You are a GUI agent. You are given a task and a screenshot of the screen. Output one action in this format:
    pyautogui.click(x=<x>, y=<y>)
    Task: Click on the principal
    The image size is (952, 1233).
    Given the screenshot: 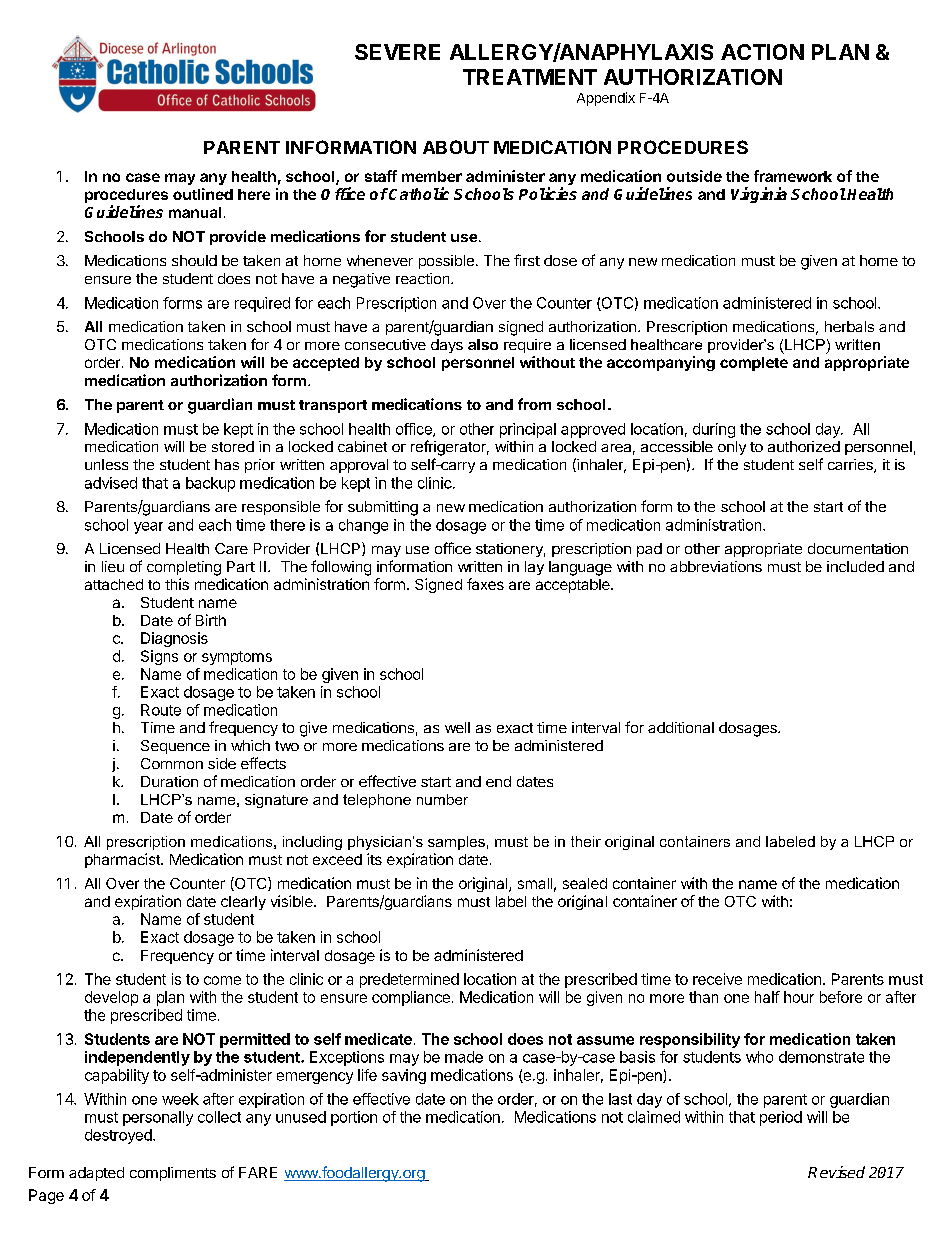 What is the action you would take?
    pyautogui.click(x=528, y=430)
